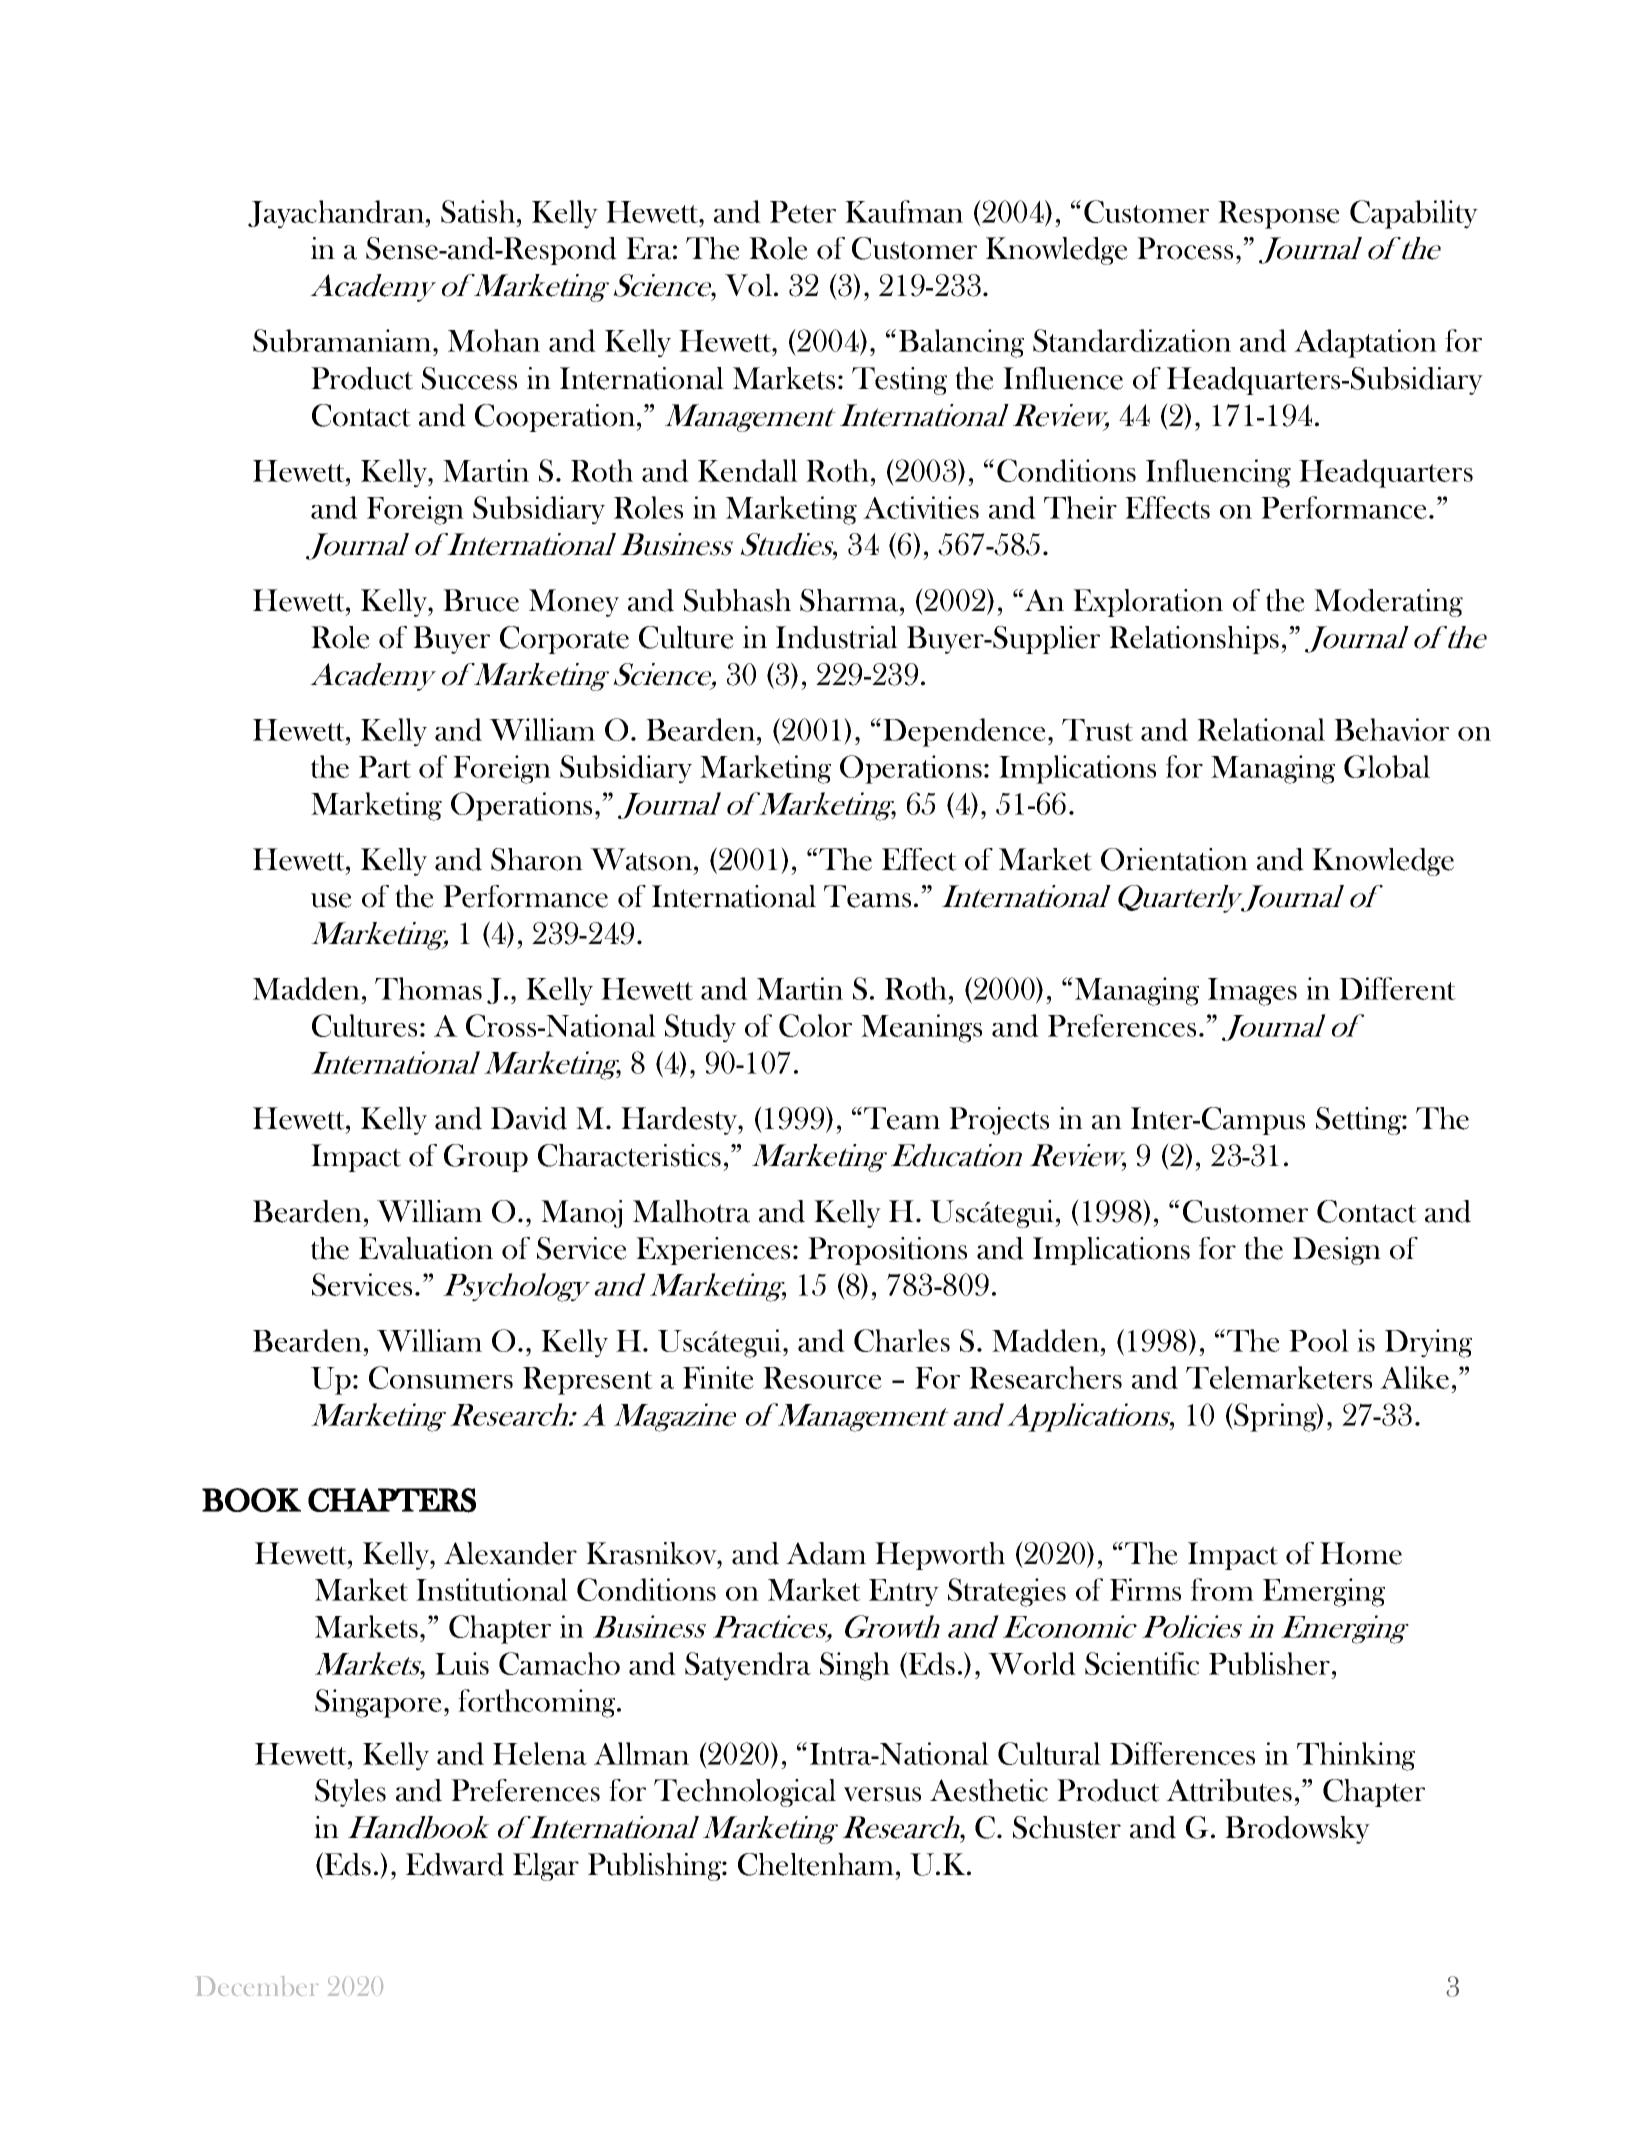 This image has width=1650, height=2135. Describe the element at coordinates (492, 1589) in the image. I see `Institutional` at that location.
